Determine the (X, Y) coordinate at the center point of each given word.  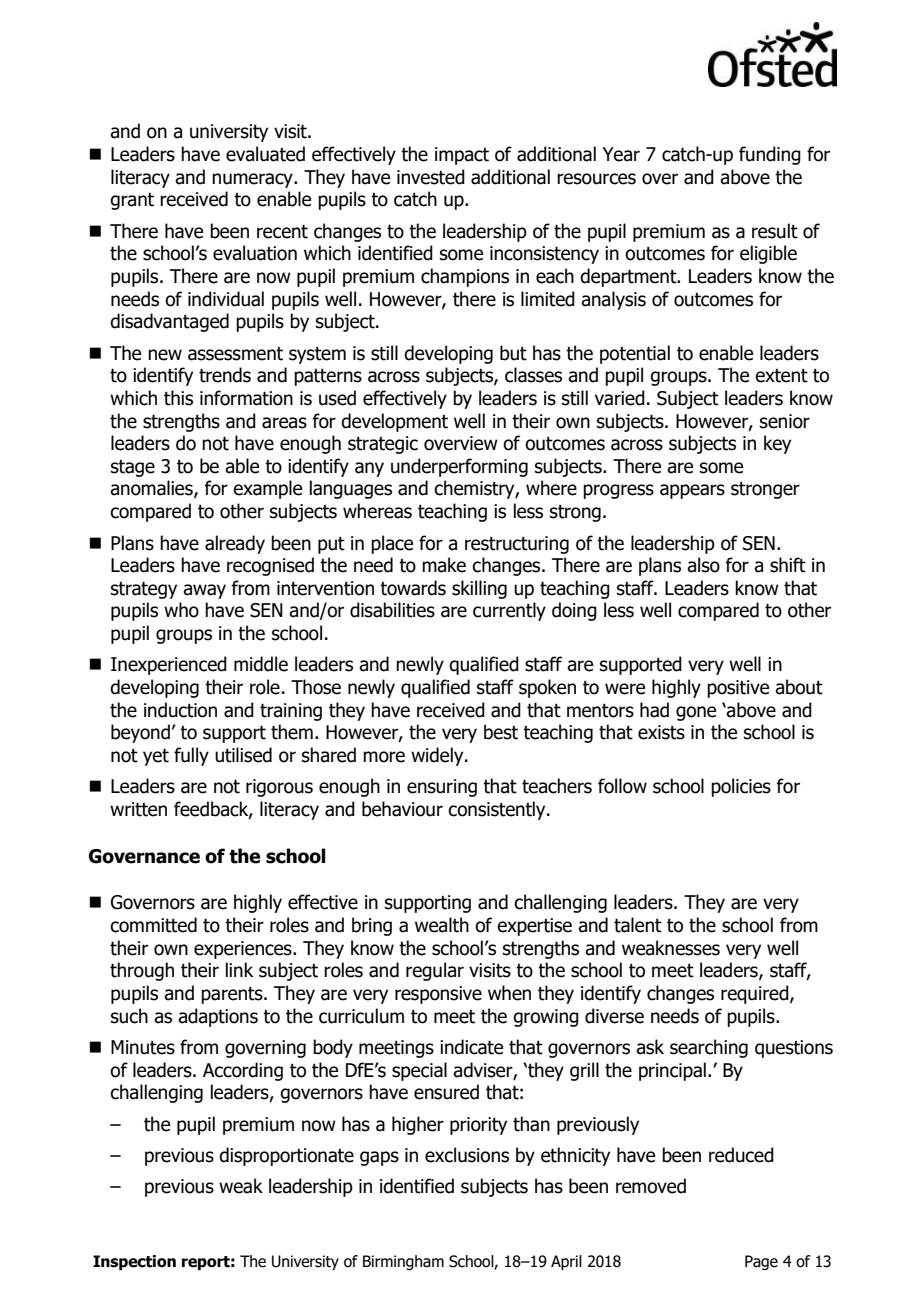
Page (761, 1262)
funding (770, 155)
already (235, 544)
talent (638, 925)
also (703, 565)
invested (431, 177)
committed (153, 925)
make (444, 565)
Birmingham (403, 1262)
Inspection (134, 1262)
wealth (442, 925)
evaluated (265, 154)
